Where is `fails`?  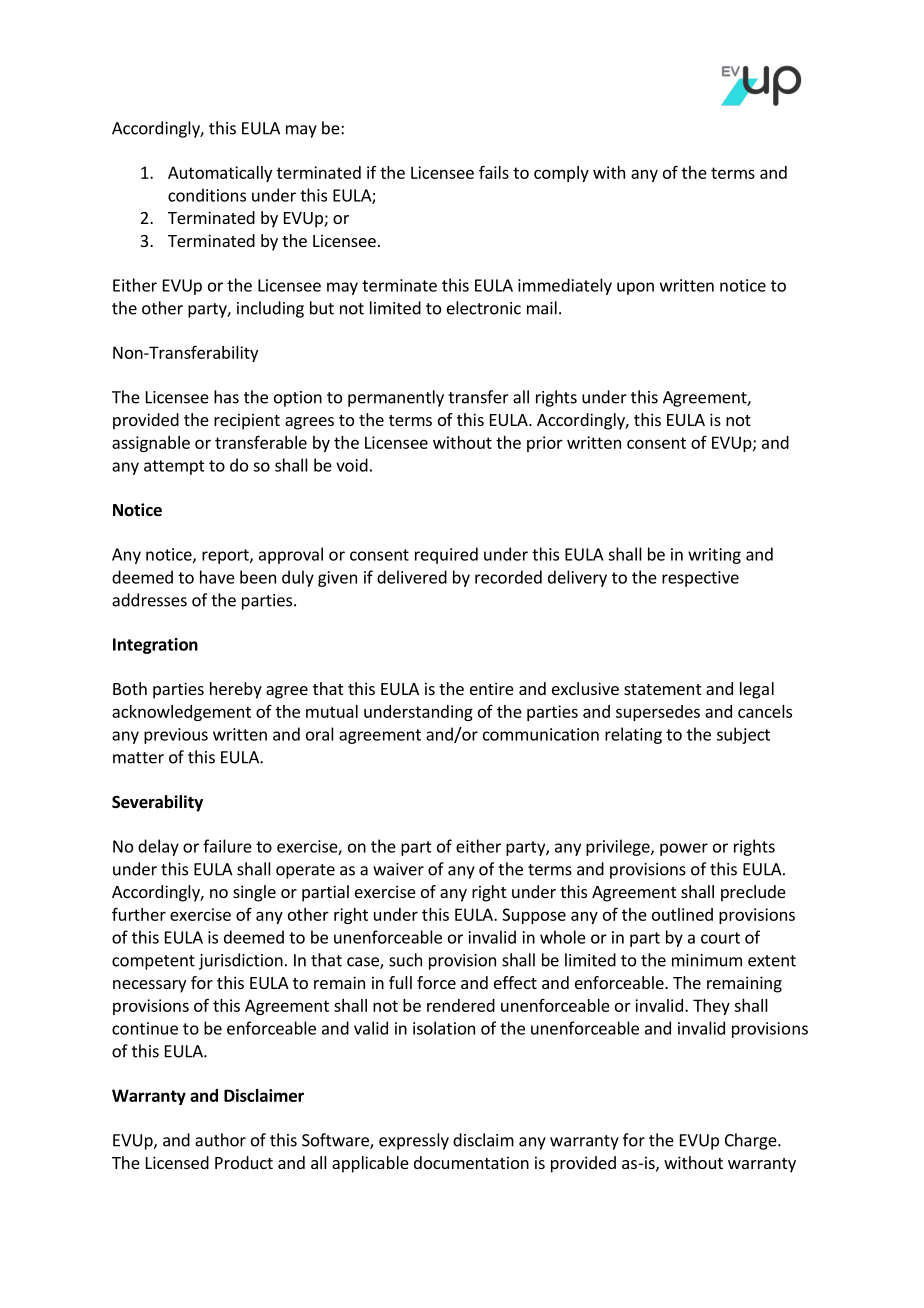
fails is located at coordinates (494, 172).
